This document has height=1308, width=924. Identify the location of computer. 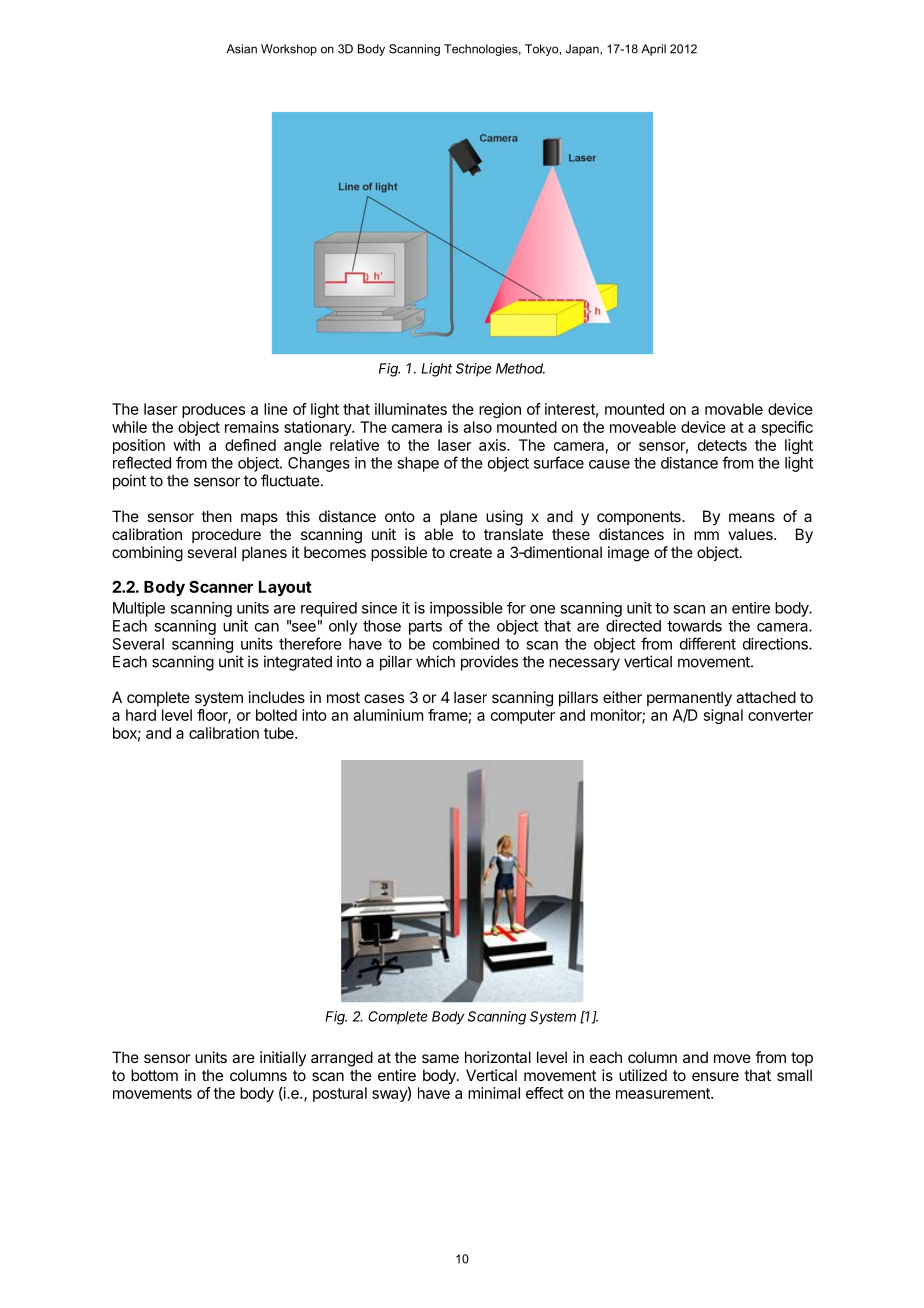
(523, 717).
